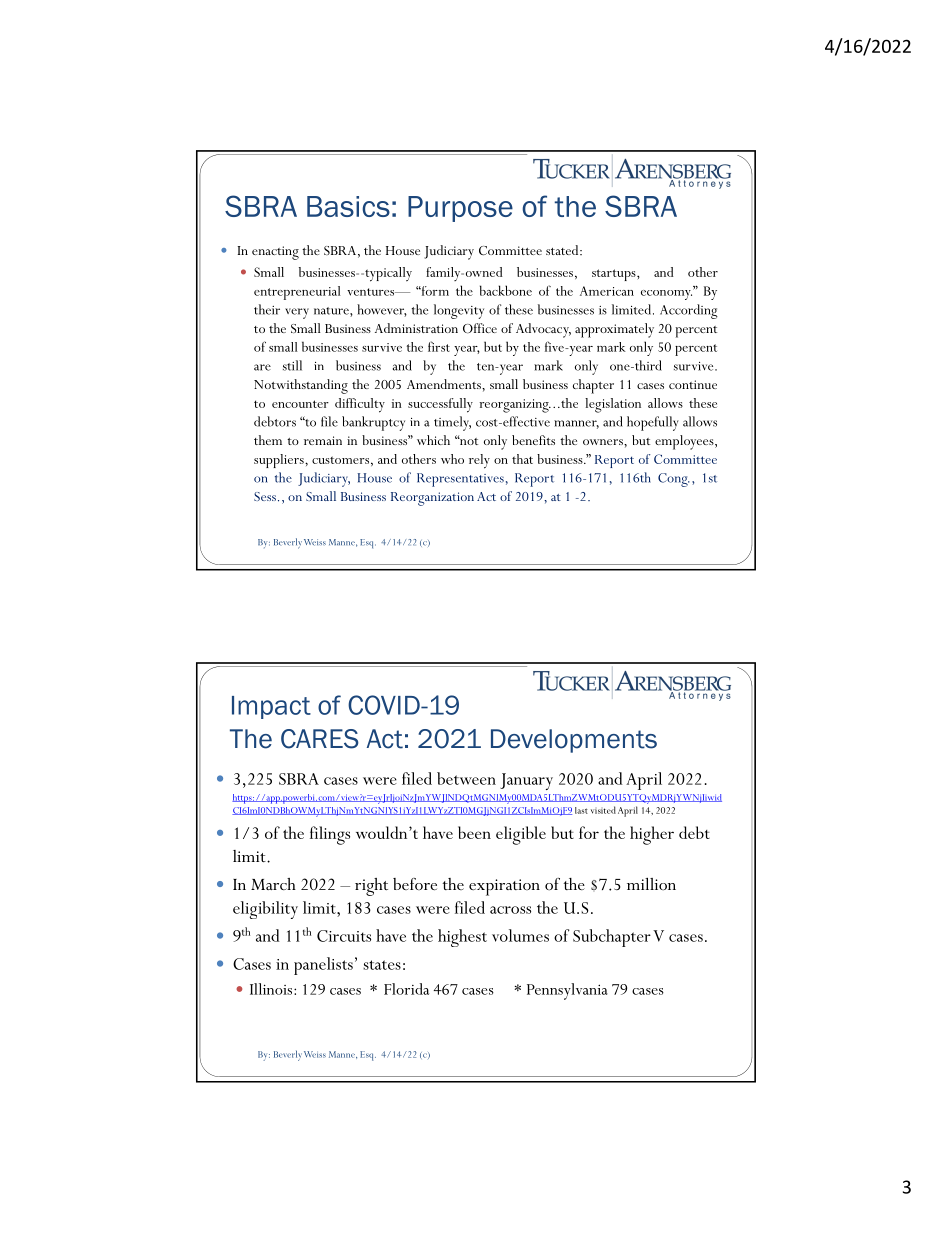 This screenshot has width=952, height=1233. Describe the element at coordinates (674, 480) in the screenshot. I see `Cong` at that location.
